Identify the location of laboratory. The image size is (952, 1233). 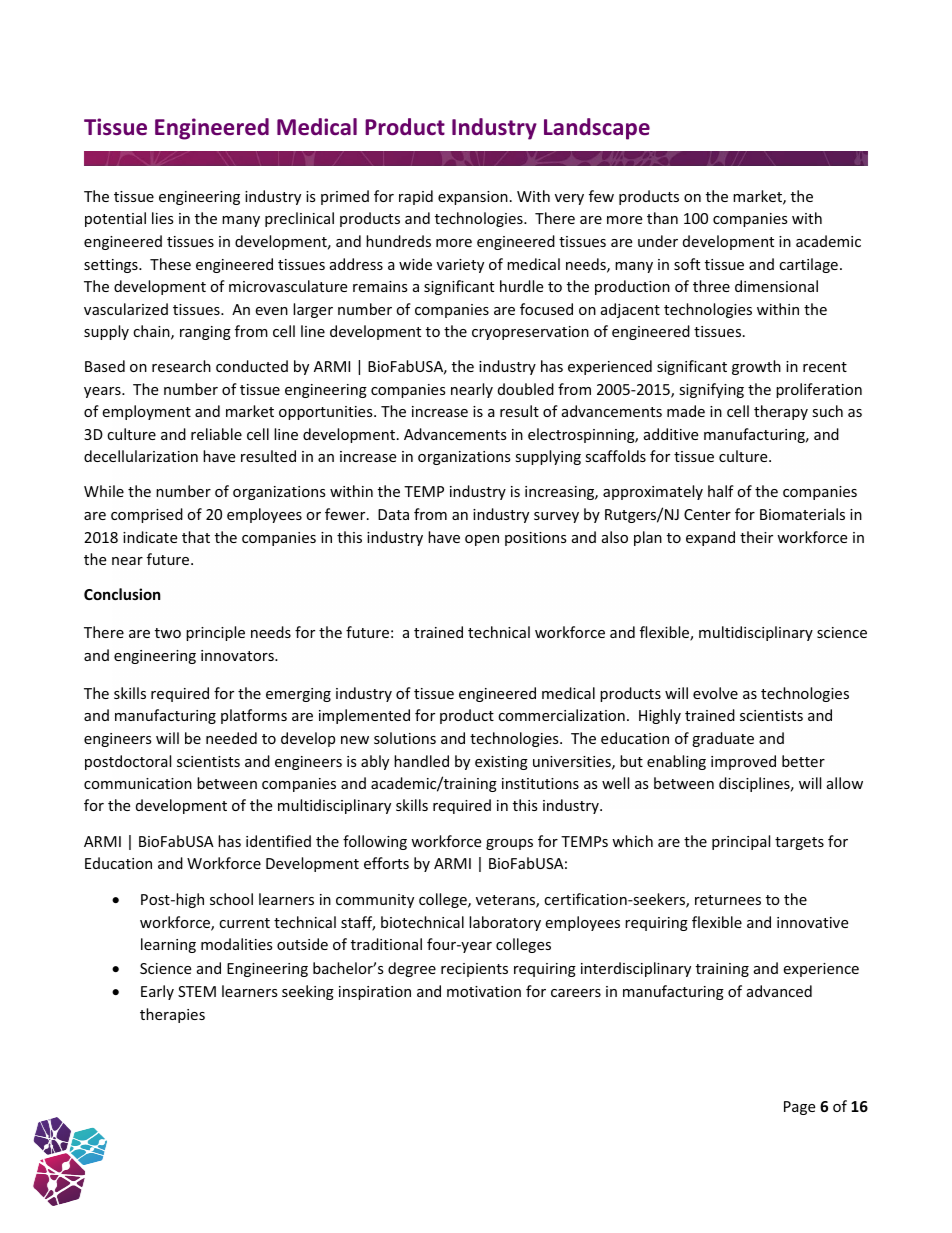
(505, 923).
